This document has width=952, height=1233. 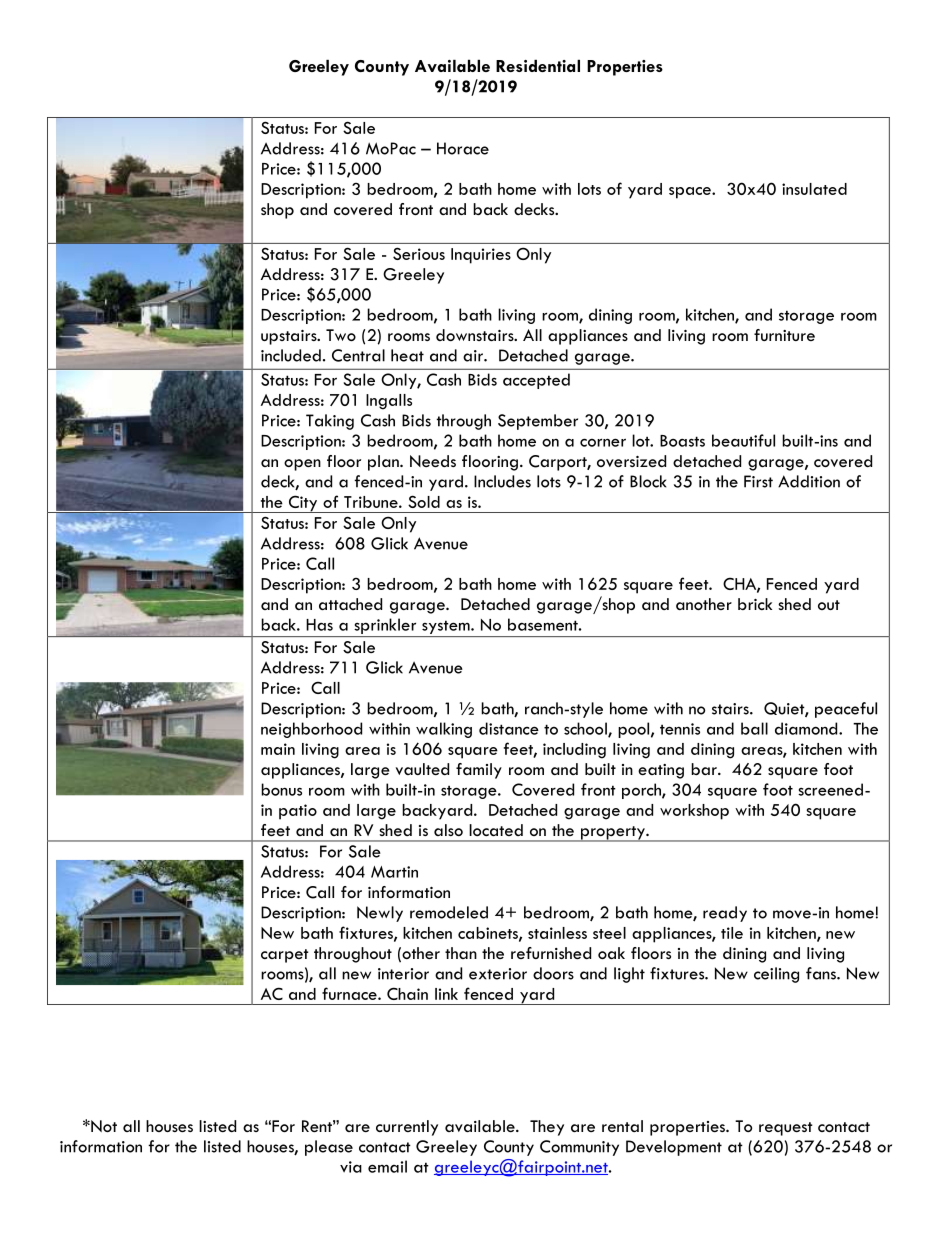 What do you see at coordinates (755, 604) in the document?
I see `brick` at bounding box center [755, 604].
